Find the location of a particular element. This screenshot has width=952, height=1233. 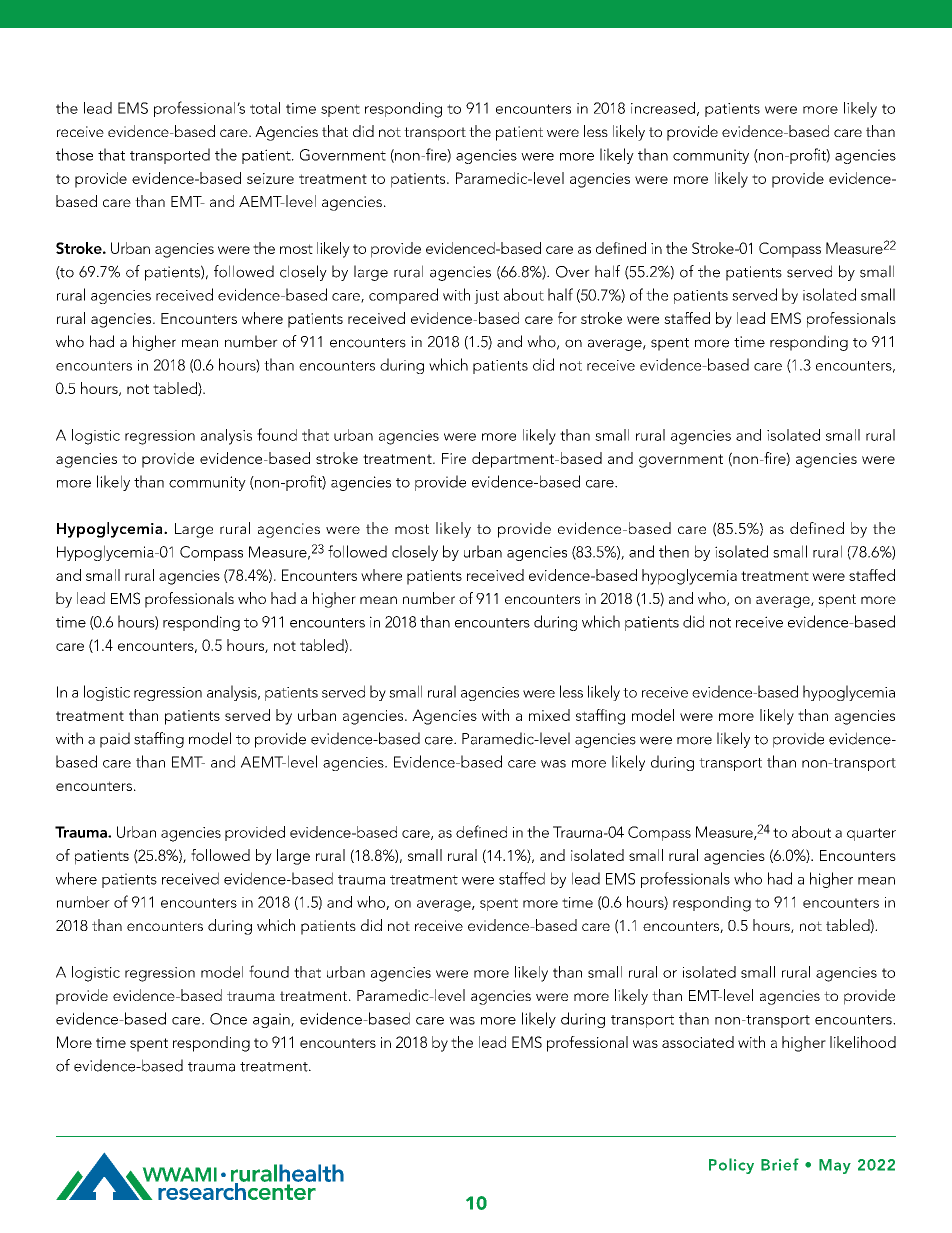

just is located at coordinates (486, 297).
